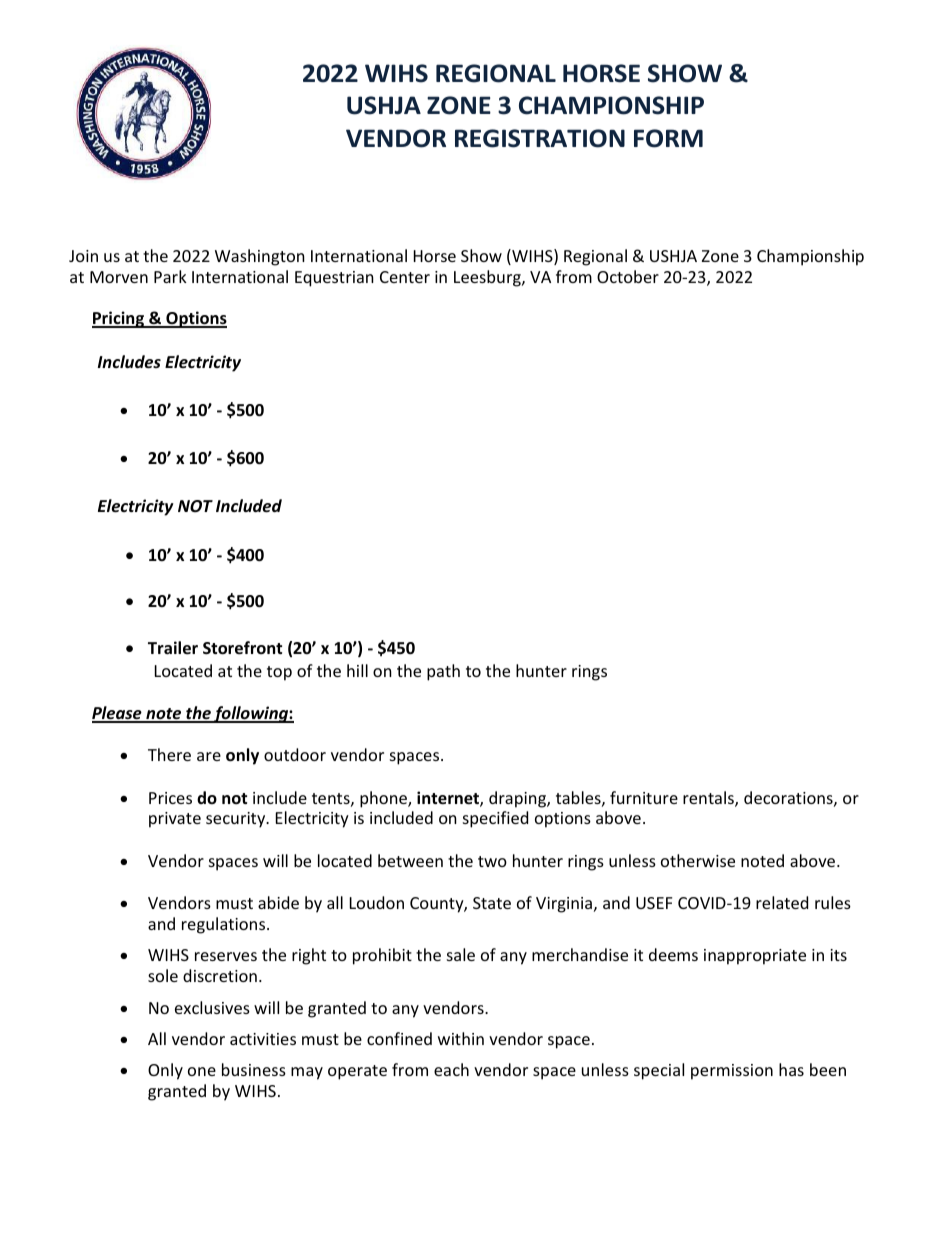  I want to click on Pricing, so click(119, 319).
